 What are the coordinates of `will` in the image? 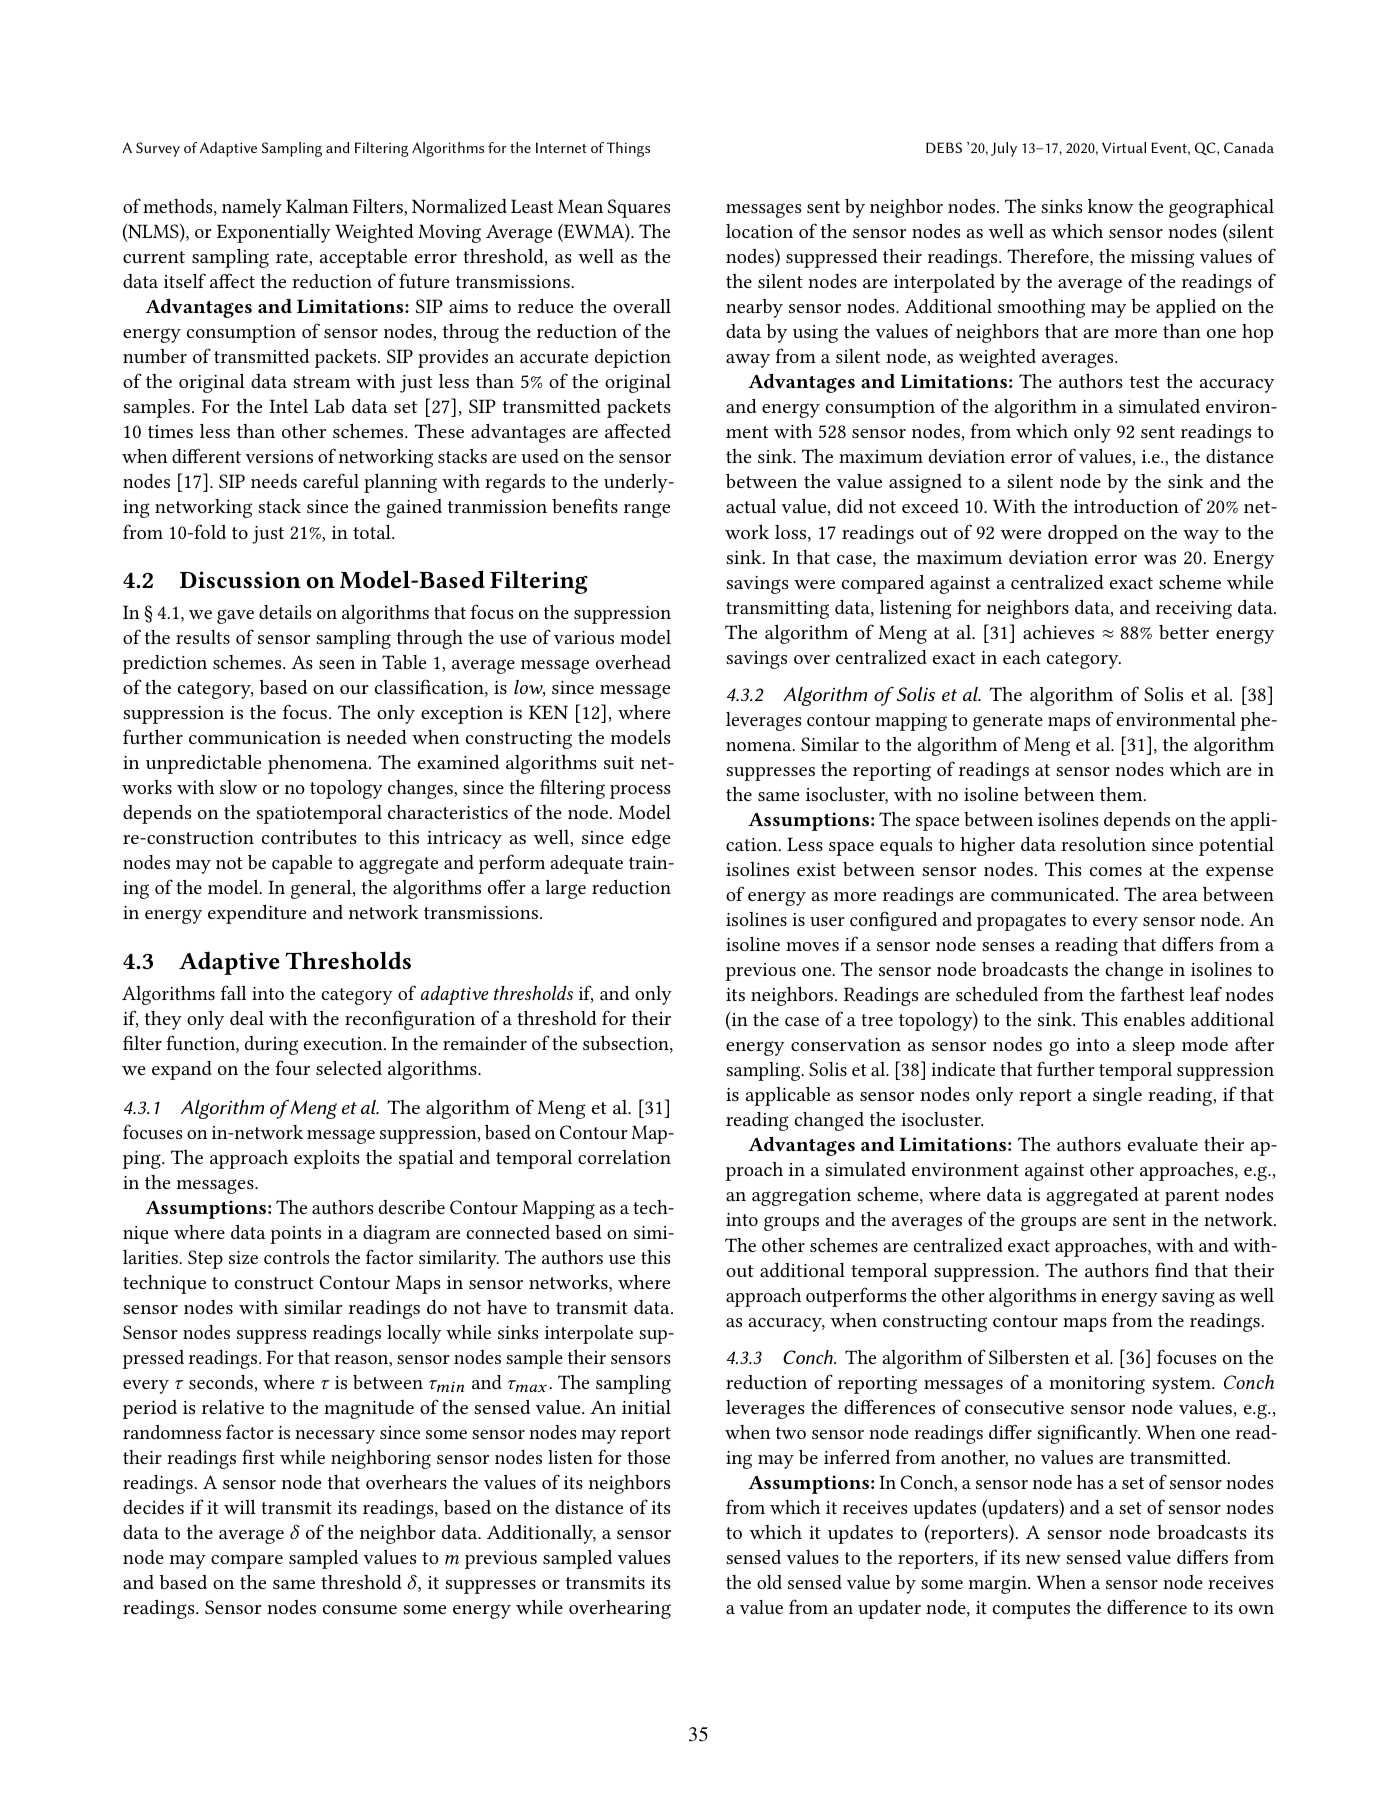 It's located at (240, 1507).
